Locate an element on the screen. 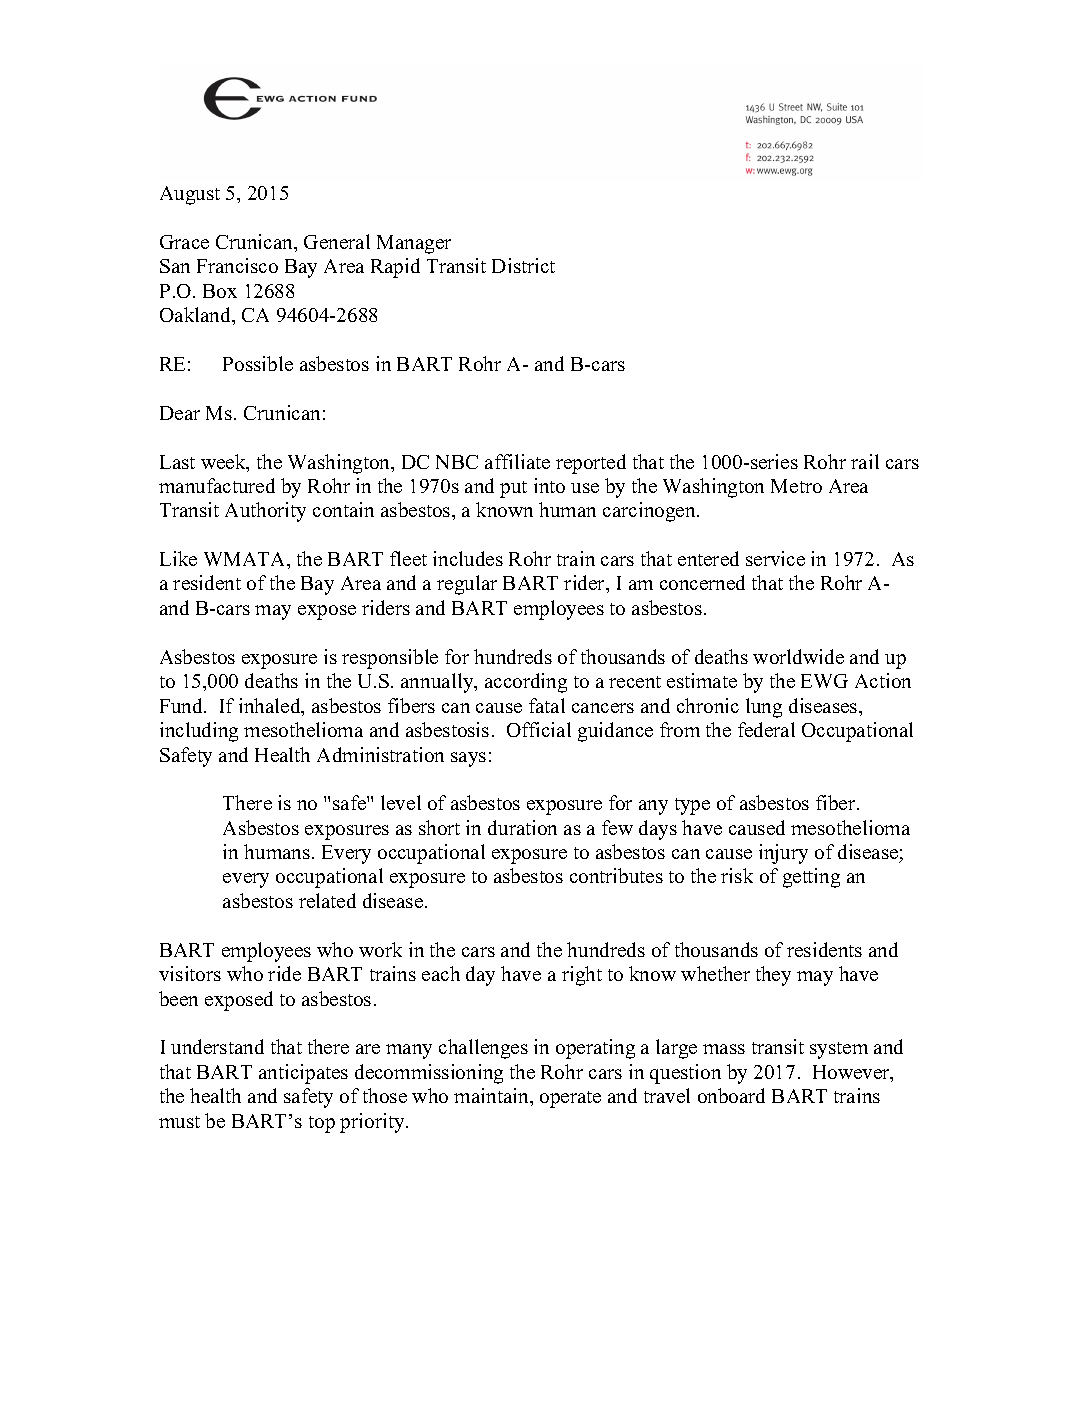 The image size is (1083, 1401). duration is located at coordinates (522, 827).
